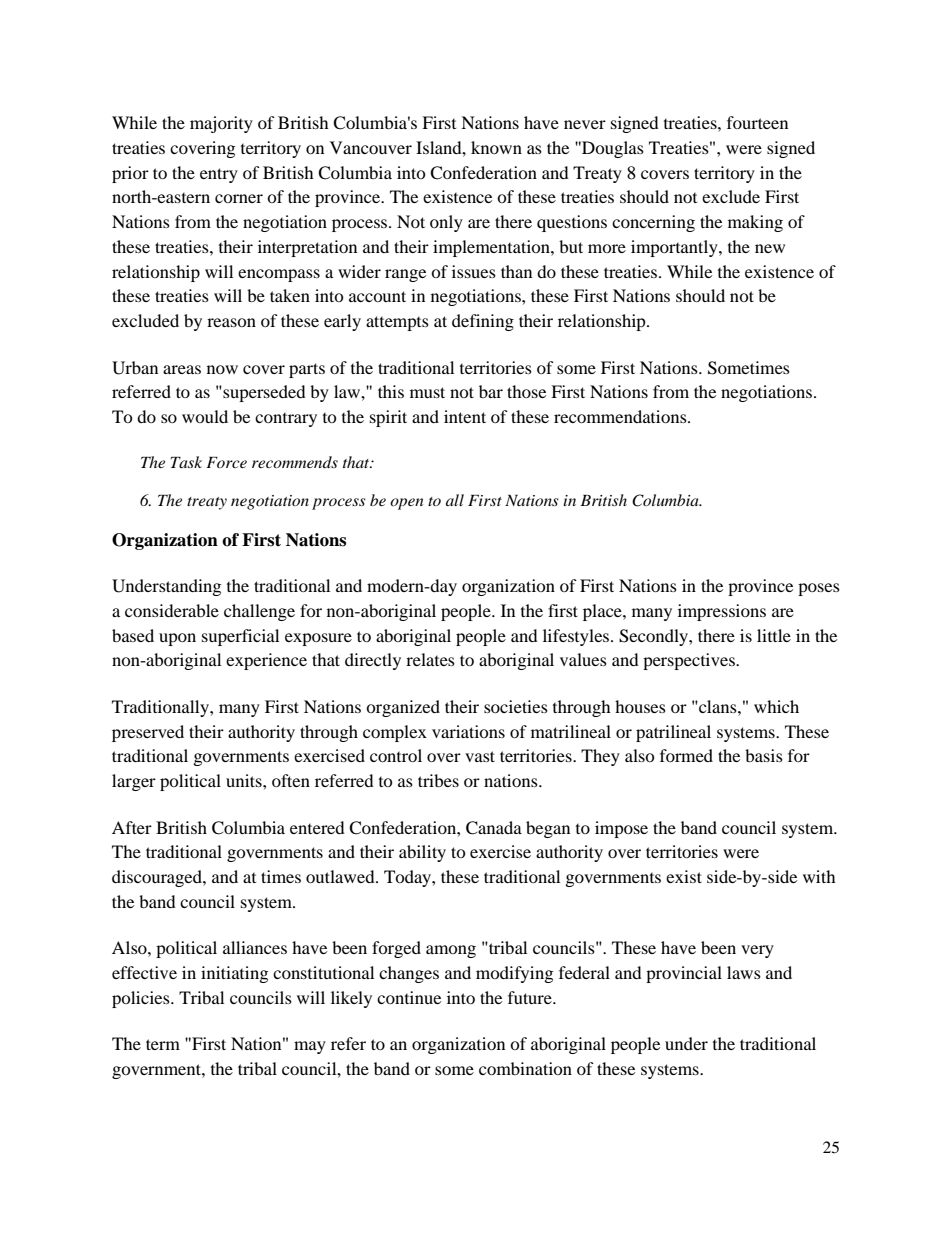 This screenshot has height=1233, width=952. I want to click on term, so click(163, 1044).
